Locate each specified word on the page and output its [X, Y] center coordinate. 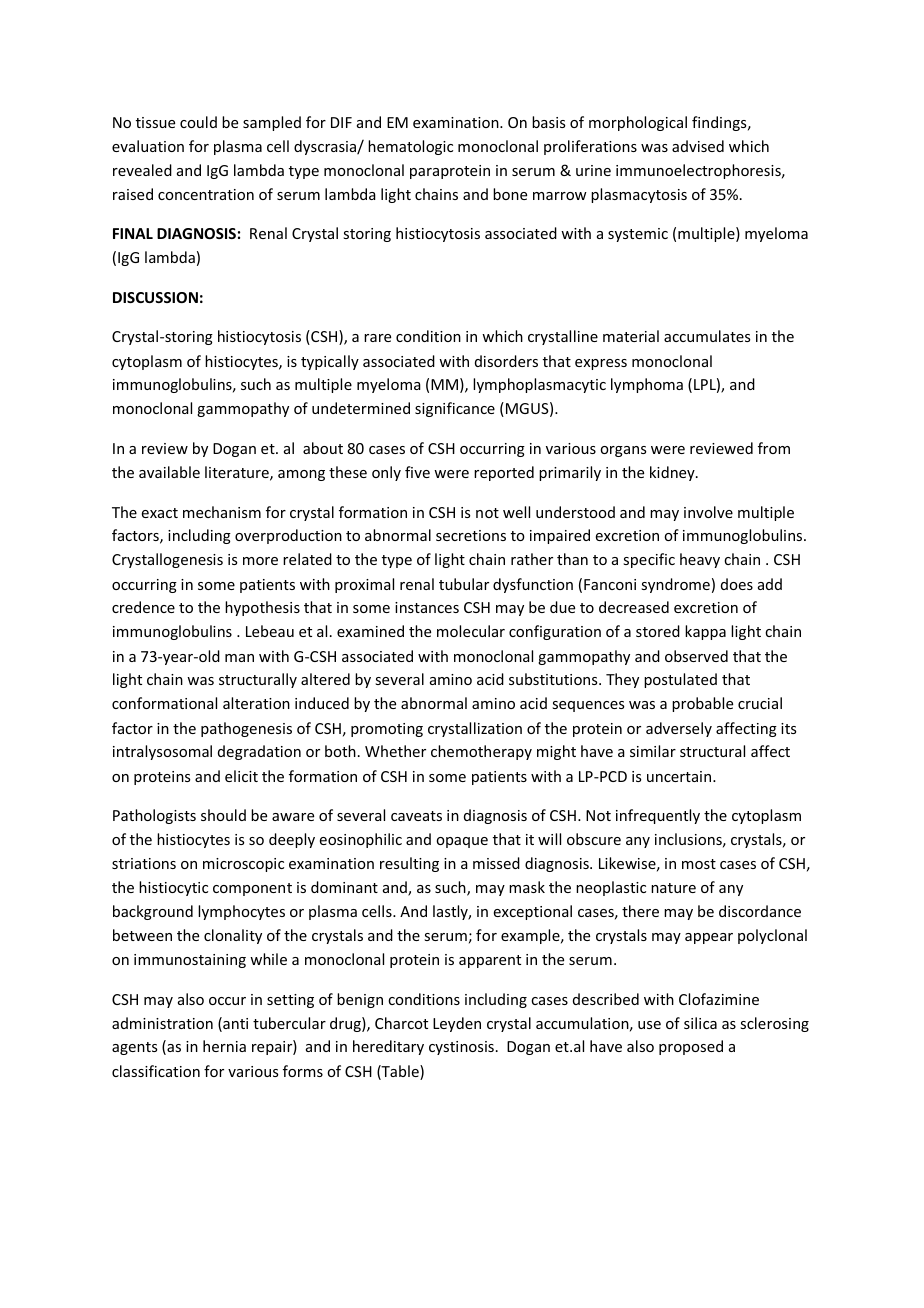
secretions [471, 535]
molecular [471, 631]
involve [708, 512]
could [198, 122]
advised [698, 146]
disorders [506, 361]
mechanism [222, 512]
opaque [462, 842]
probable [702, 704]
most [699, 864]
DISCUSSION [155, 297]
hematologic [410, 147]
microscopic [243, 865]
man [239, 658]
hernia [224, 1046]
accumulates [707, 336]
